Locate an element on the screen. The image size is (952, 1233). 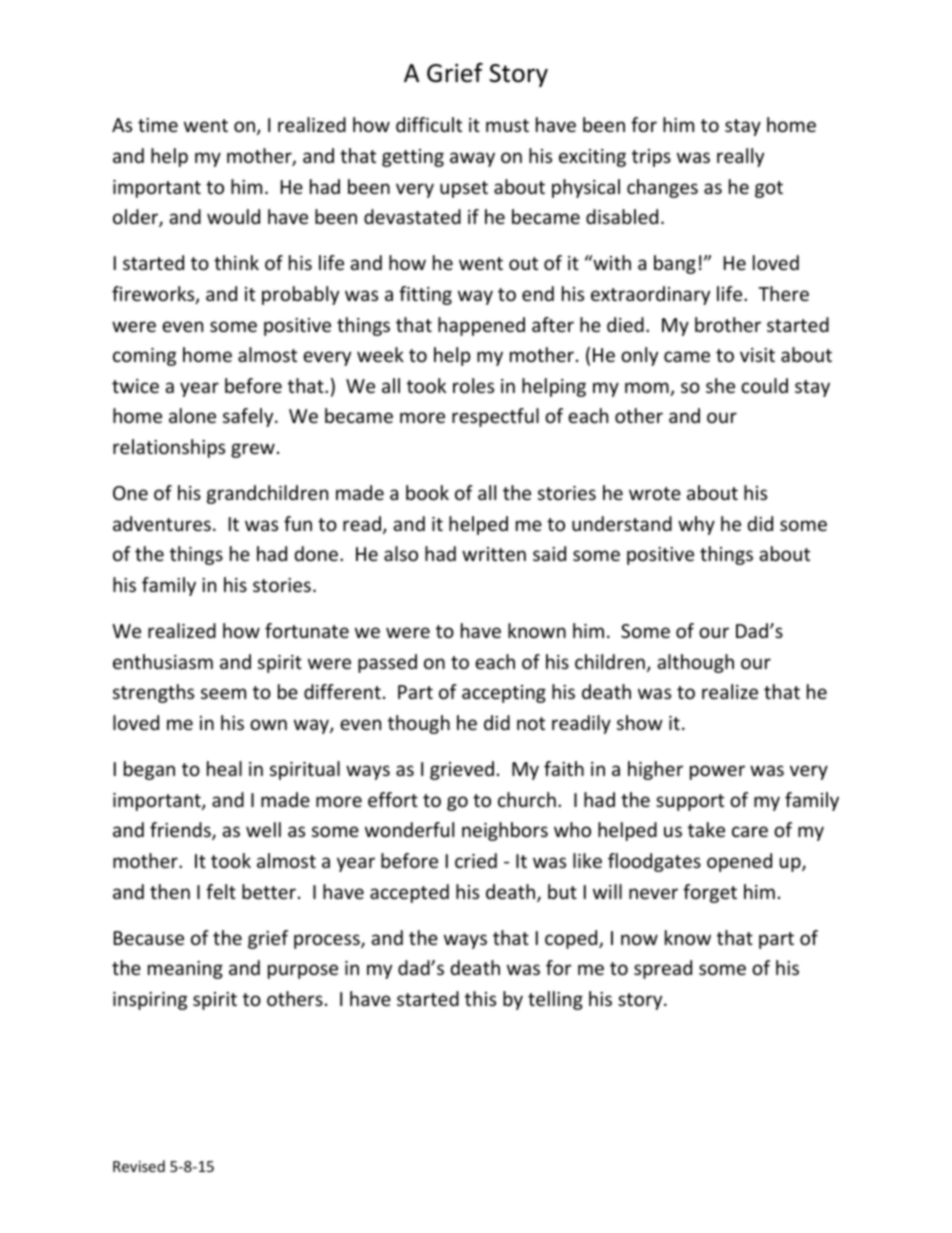
away is located at coordinates (472, 159).
